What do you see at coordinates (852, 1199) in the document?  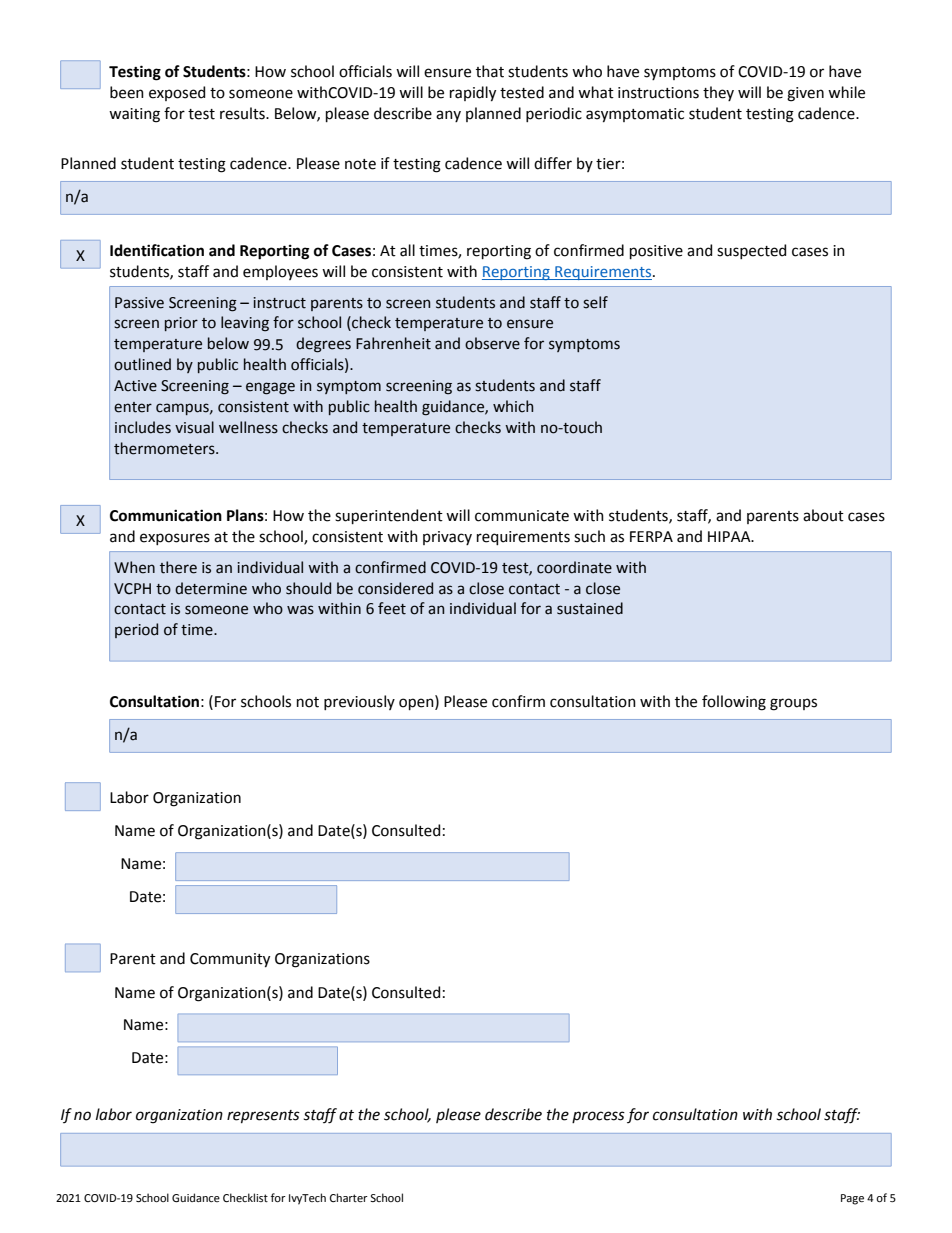 I see `Page` at bounding box center [852, 1199].
